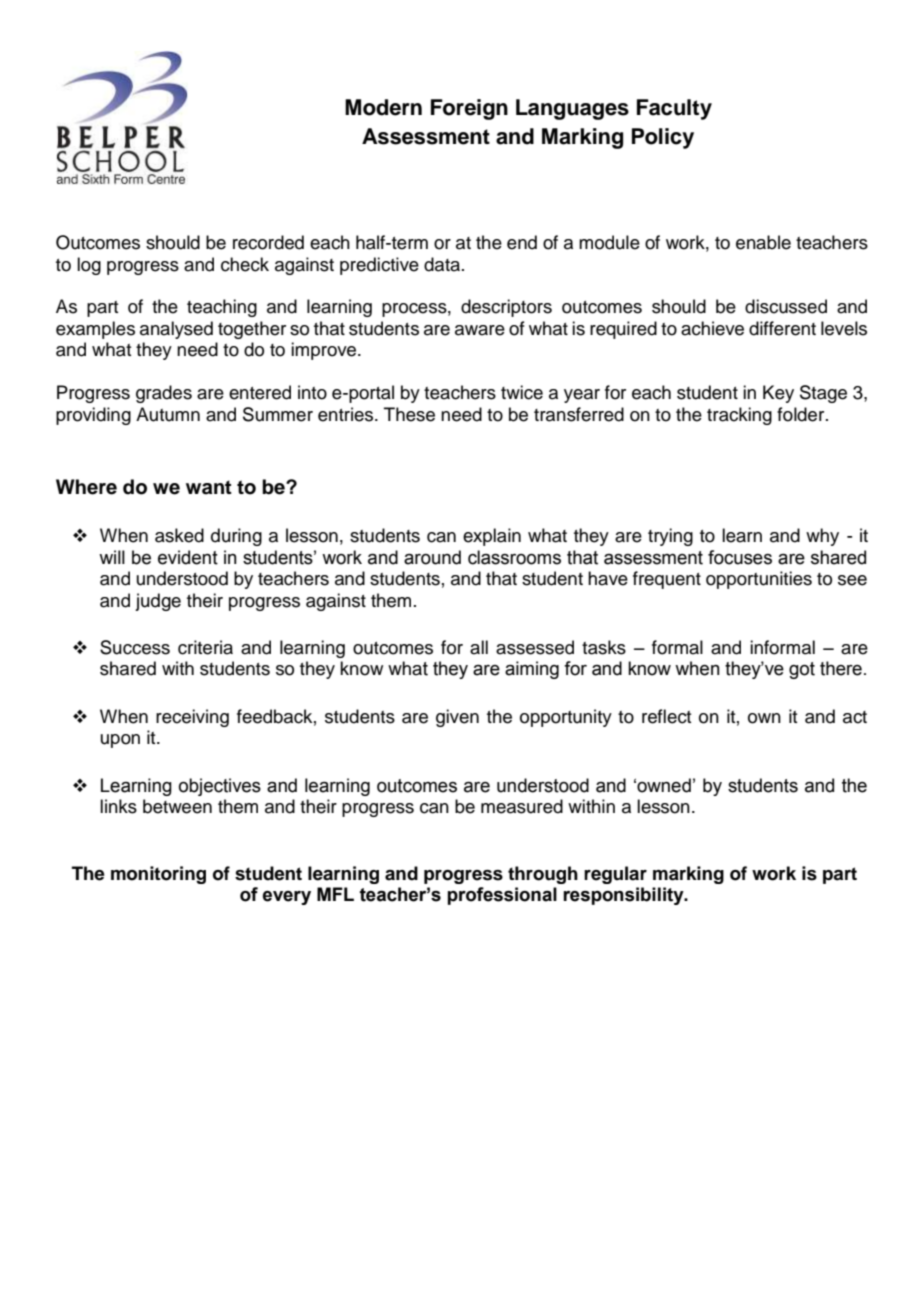 Image resolution: width=924 pixels, height=1308 pixels. Describe the element at coordinates (158, 875) in the screenshot. I see `monitoring` at that location.
